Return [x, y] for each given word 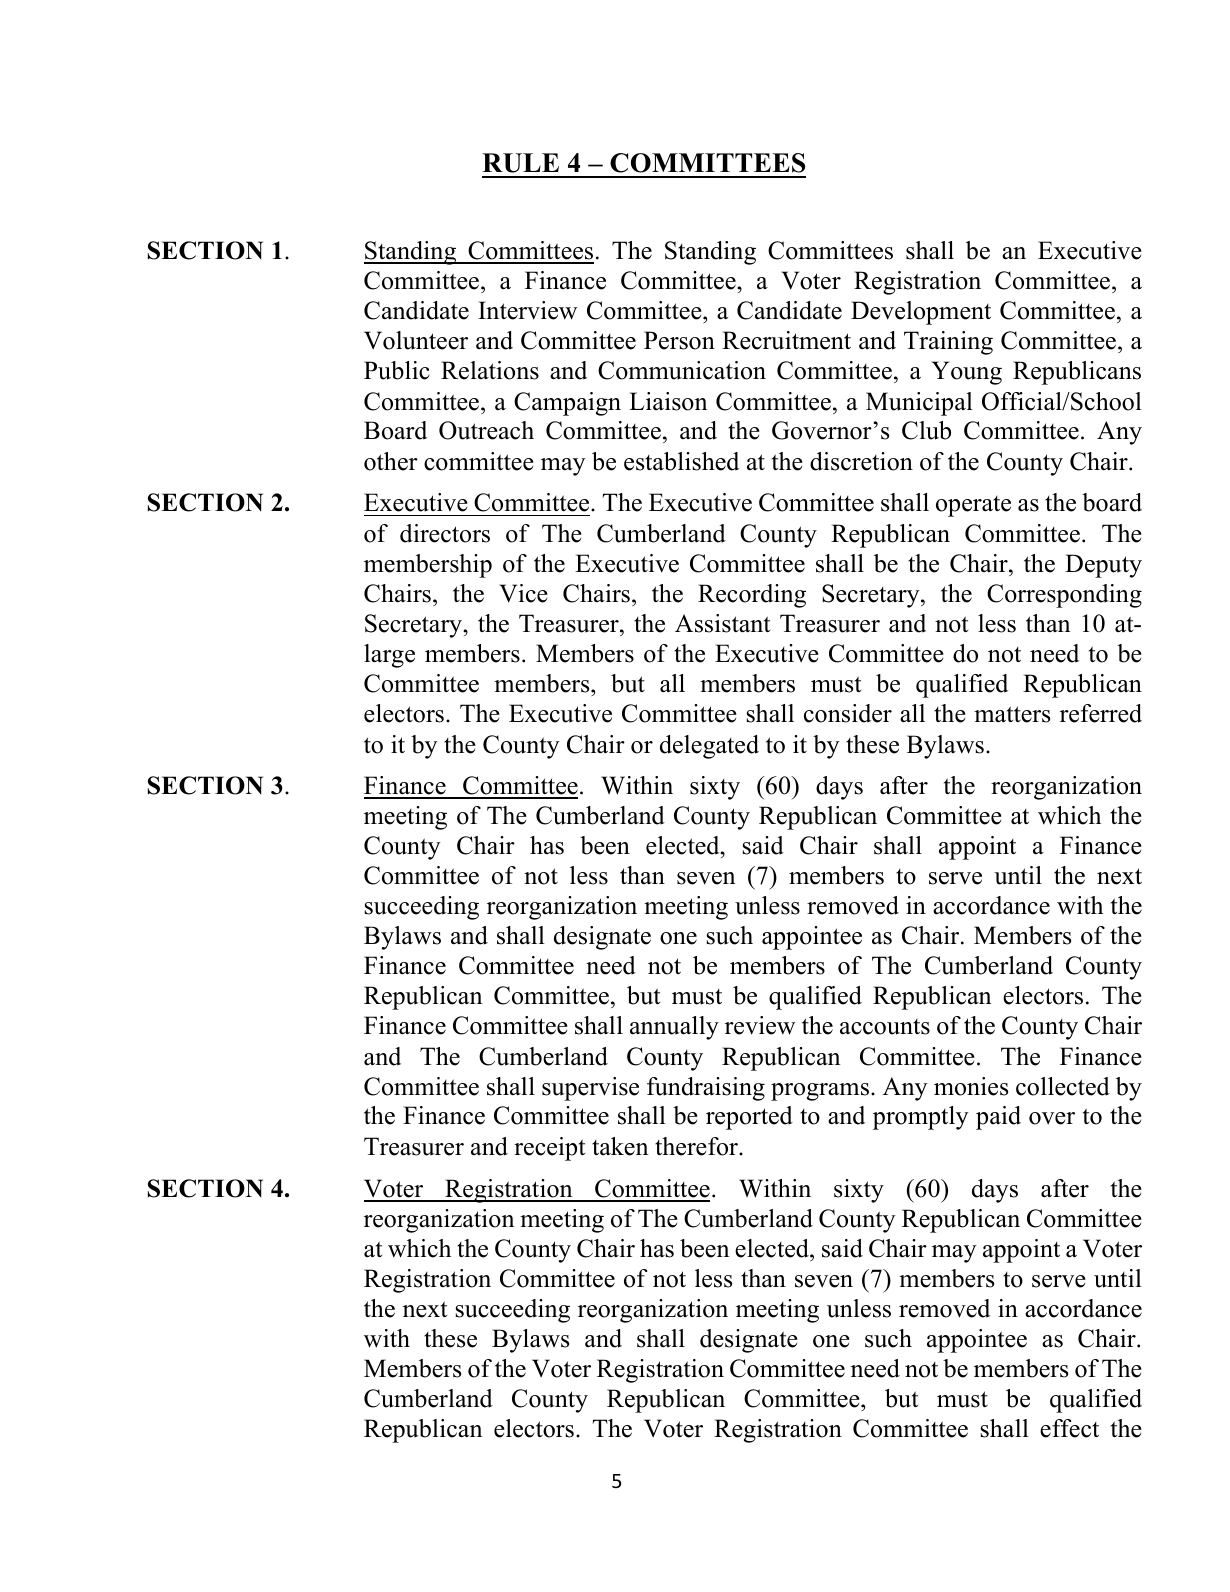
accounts [885, 1027]
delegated [709, 747]
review [760, 1025]
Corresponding [1064, 596]
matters [1012, 714]
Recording [752, 596]
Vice [523, 593]
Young [967, 373]
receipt [549, 1149]
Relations [490, 370]
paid [998, 1118]
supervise [590, 1089]
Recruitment [786, 340]
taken [620, 1146]
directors [445, 533]
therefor [697, 1146]
